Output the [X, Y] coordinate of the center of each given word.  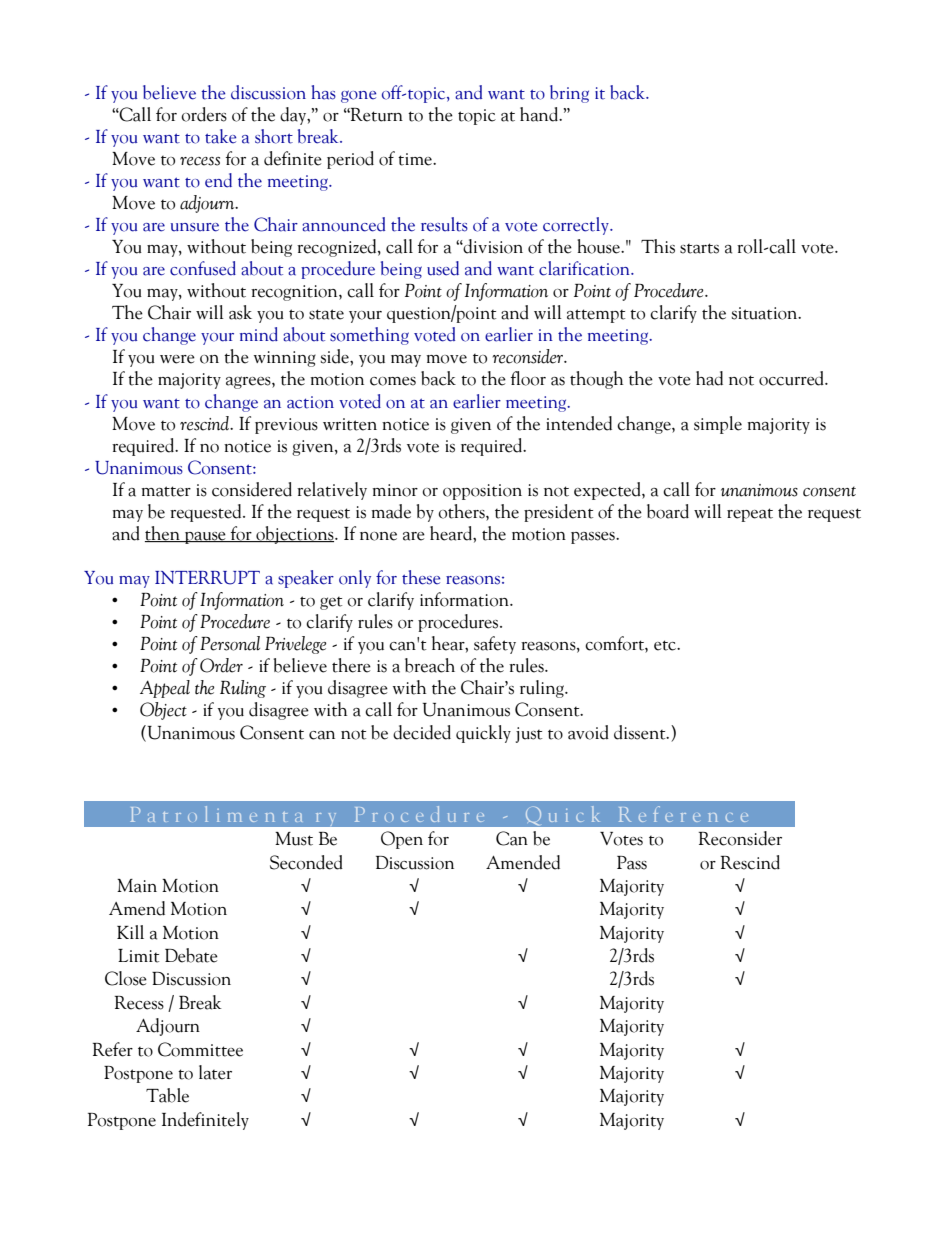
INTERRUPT [207, 578]
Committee [200, 1049]
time [416, 159]
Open [402, 840]
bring [569, 94]
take [220, 136]
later [215, 1072]
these [421, 577]
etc [666, 645]
